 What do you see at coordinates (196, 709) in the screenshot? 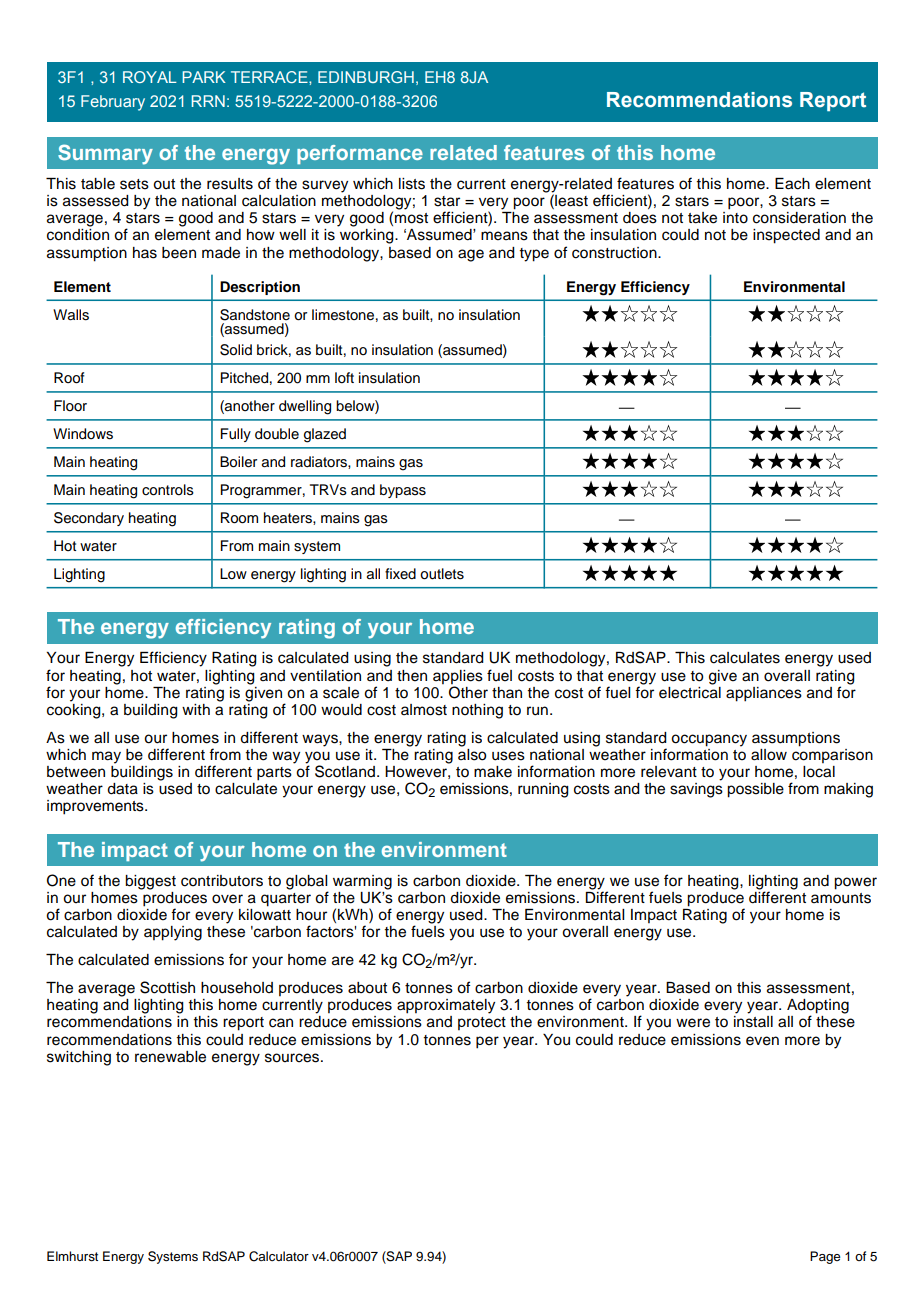
I see `with` at bounding box center [196, 709].
